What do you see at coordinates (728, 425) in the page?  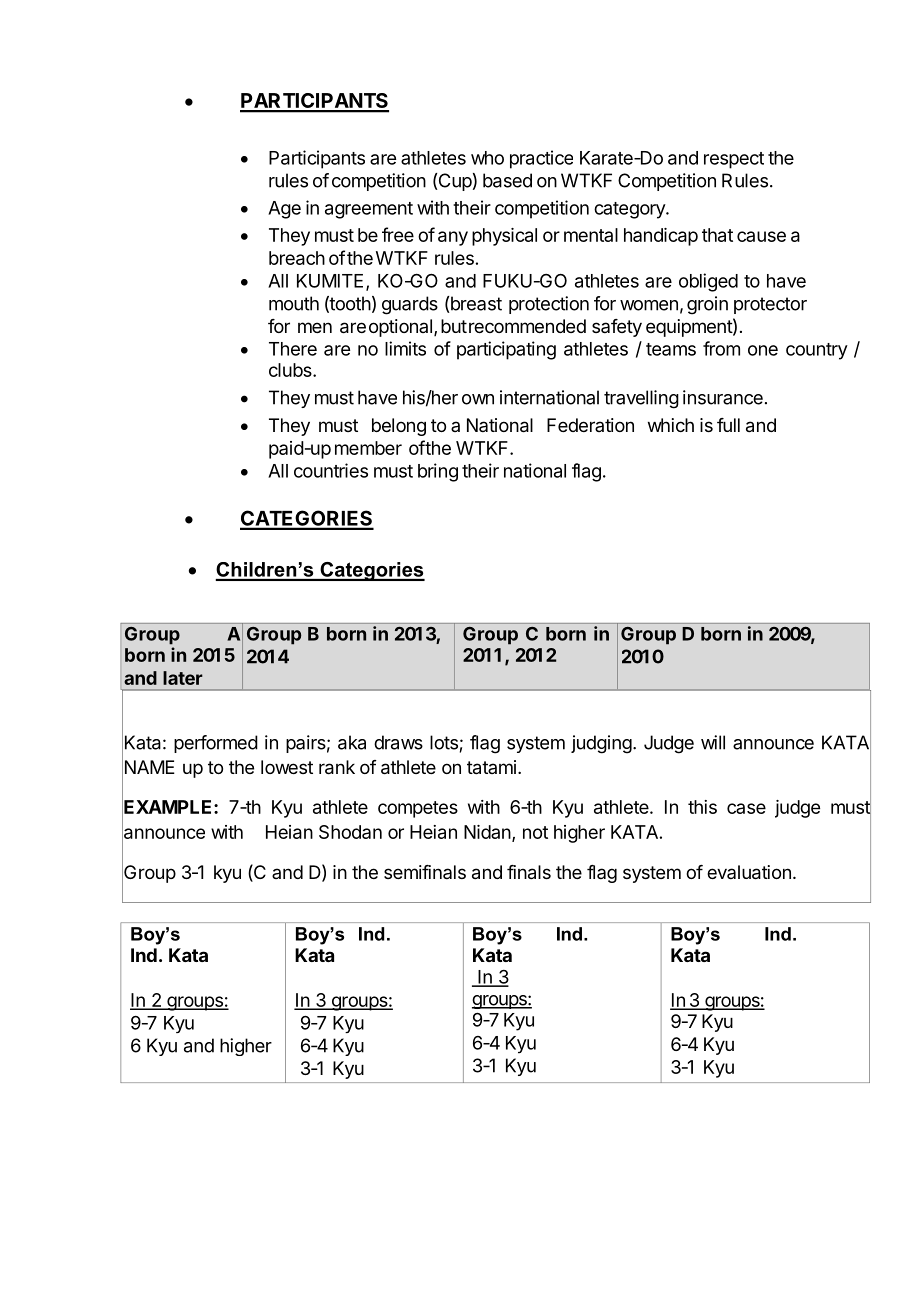 I see `full` at bounding box center [728, 425].
